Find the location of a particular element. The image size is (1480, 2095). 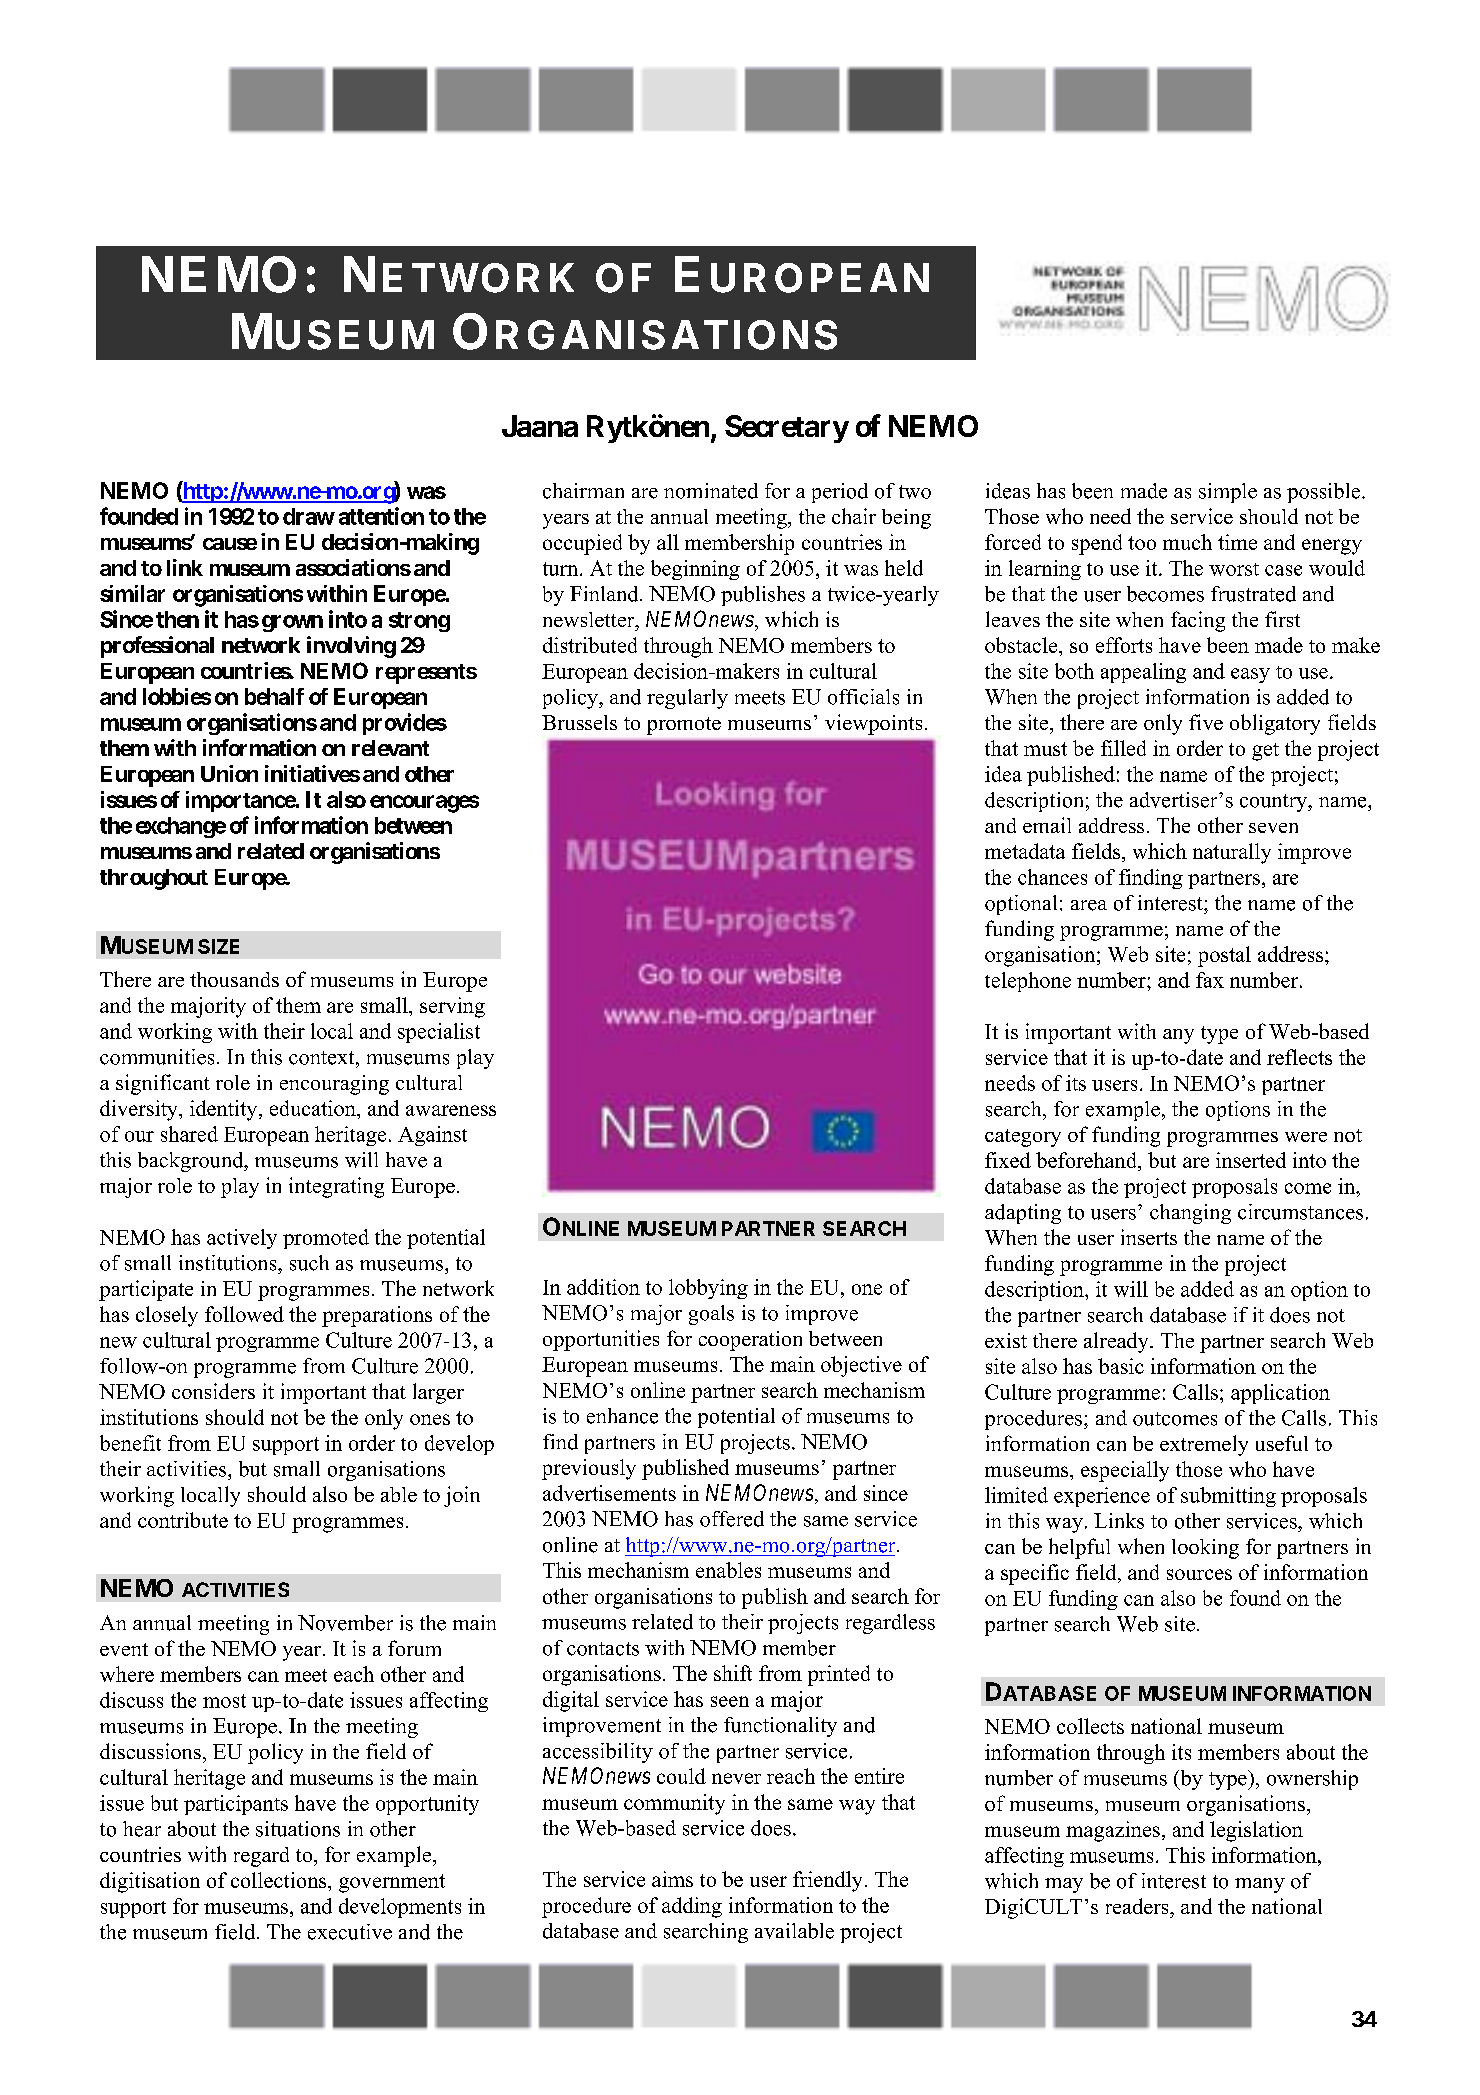

considers is located at coordinates (213, 1391).
